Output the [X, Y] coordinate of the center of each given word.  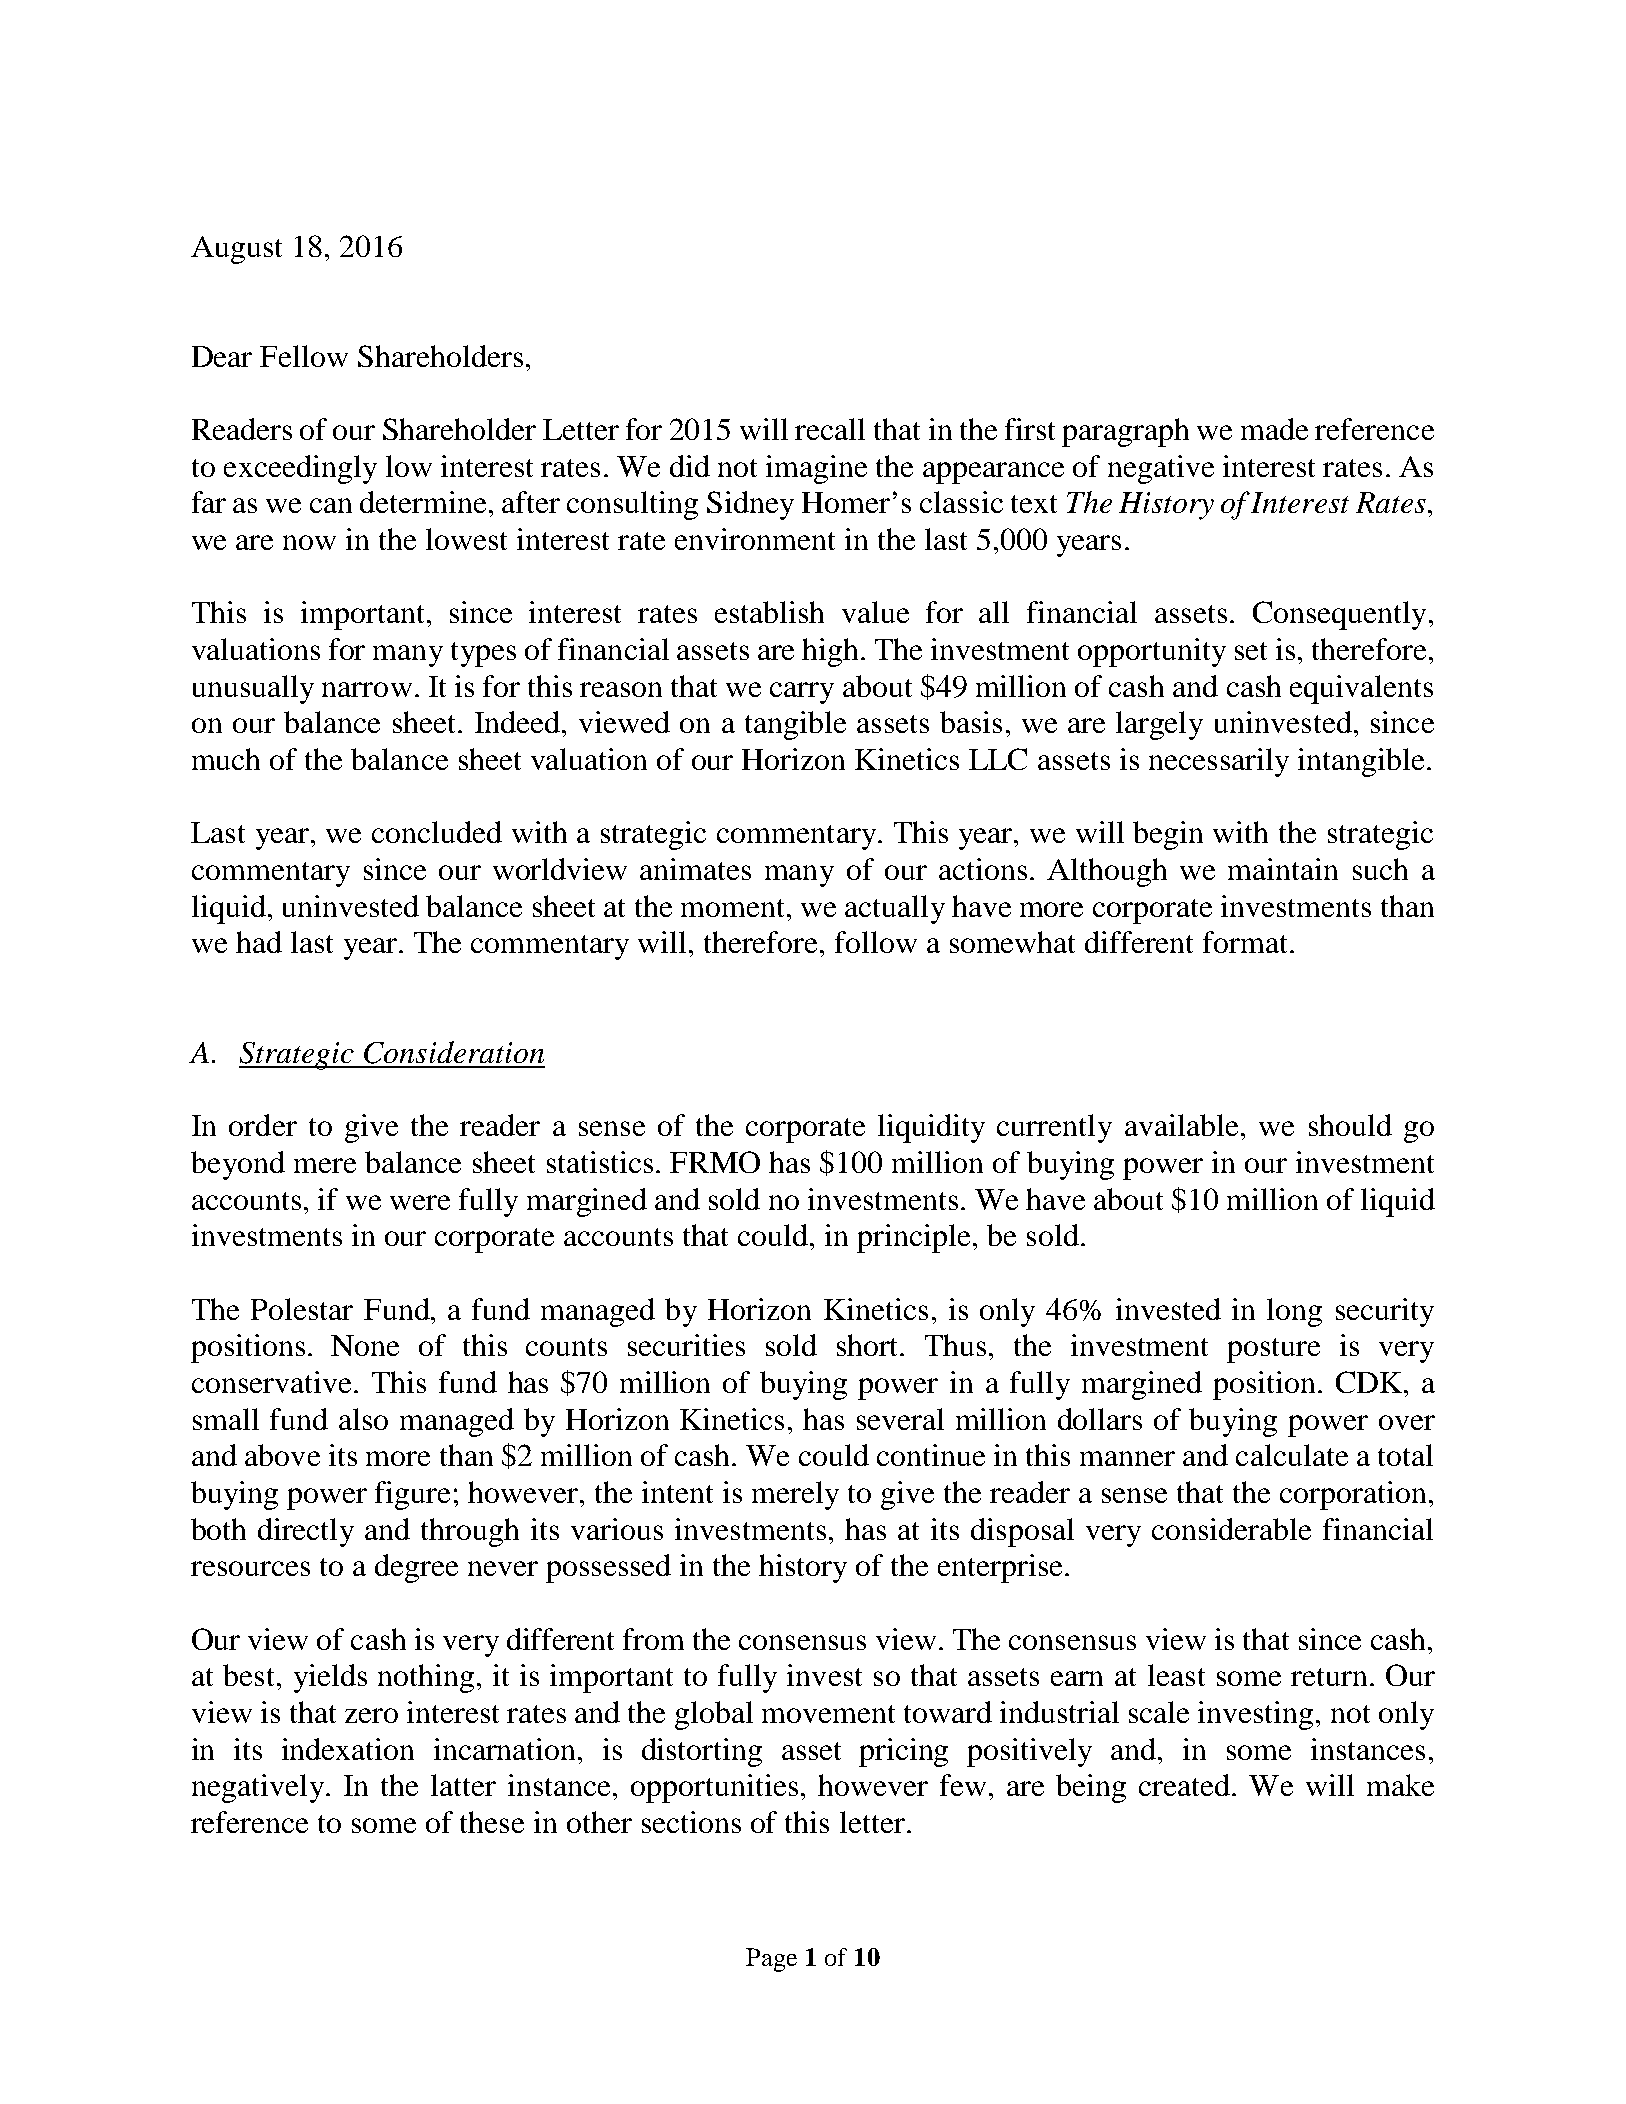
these [492, 1822]
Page [771, 1960]
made [1274, 429]
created [1186, 1785]
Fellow [304, 356]
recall [830, 429]
